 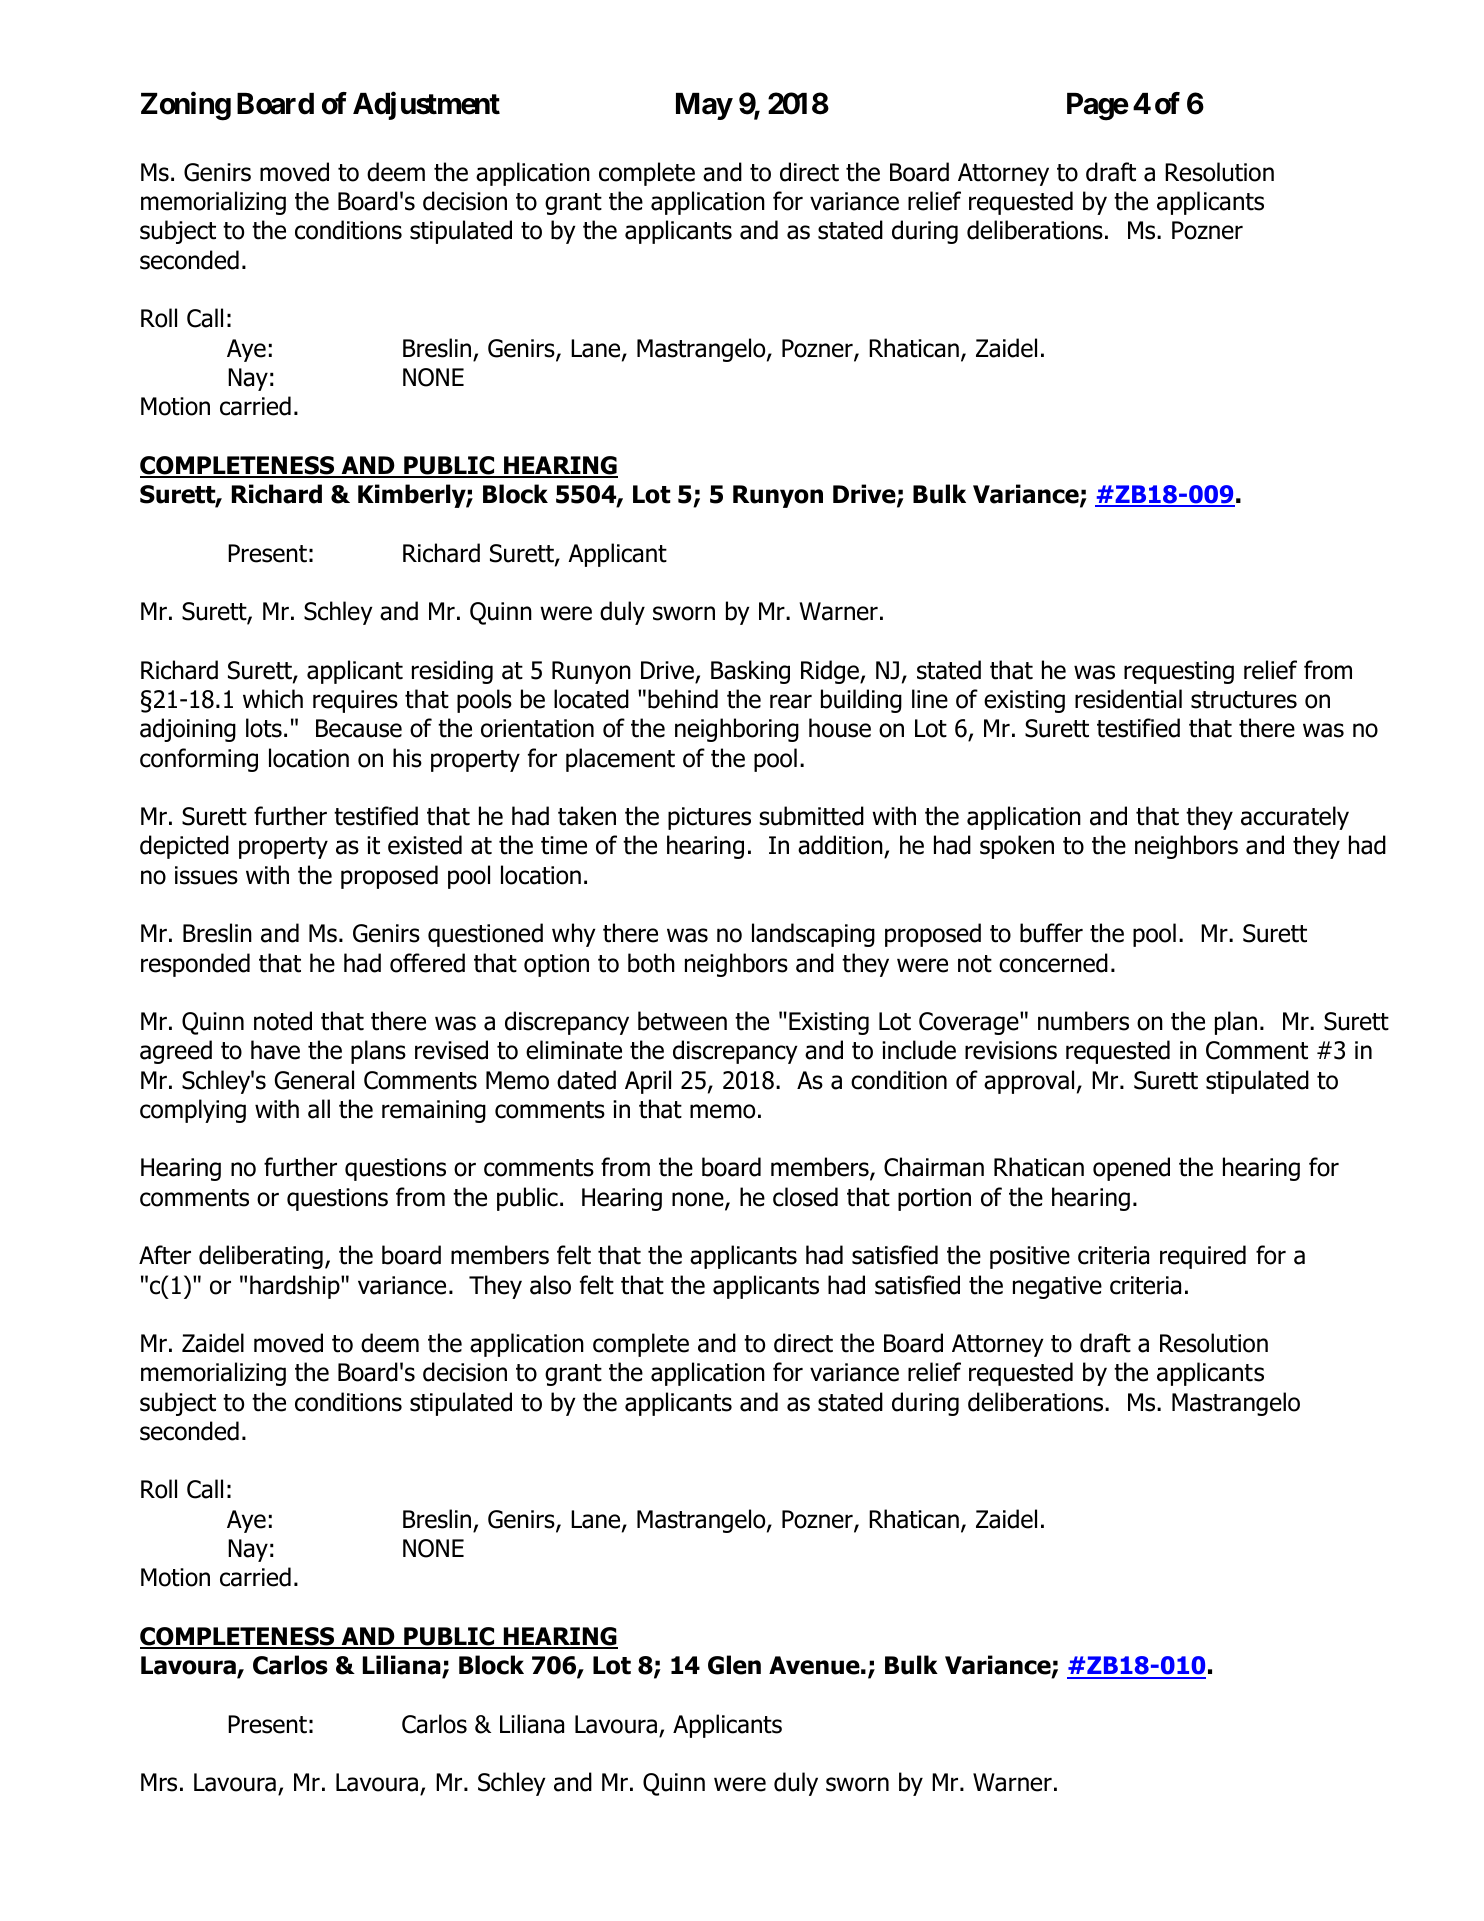 What do you see at coordinates (704, 106) in the image?
I see `May` at bounding box center [704, 106].
